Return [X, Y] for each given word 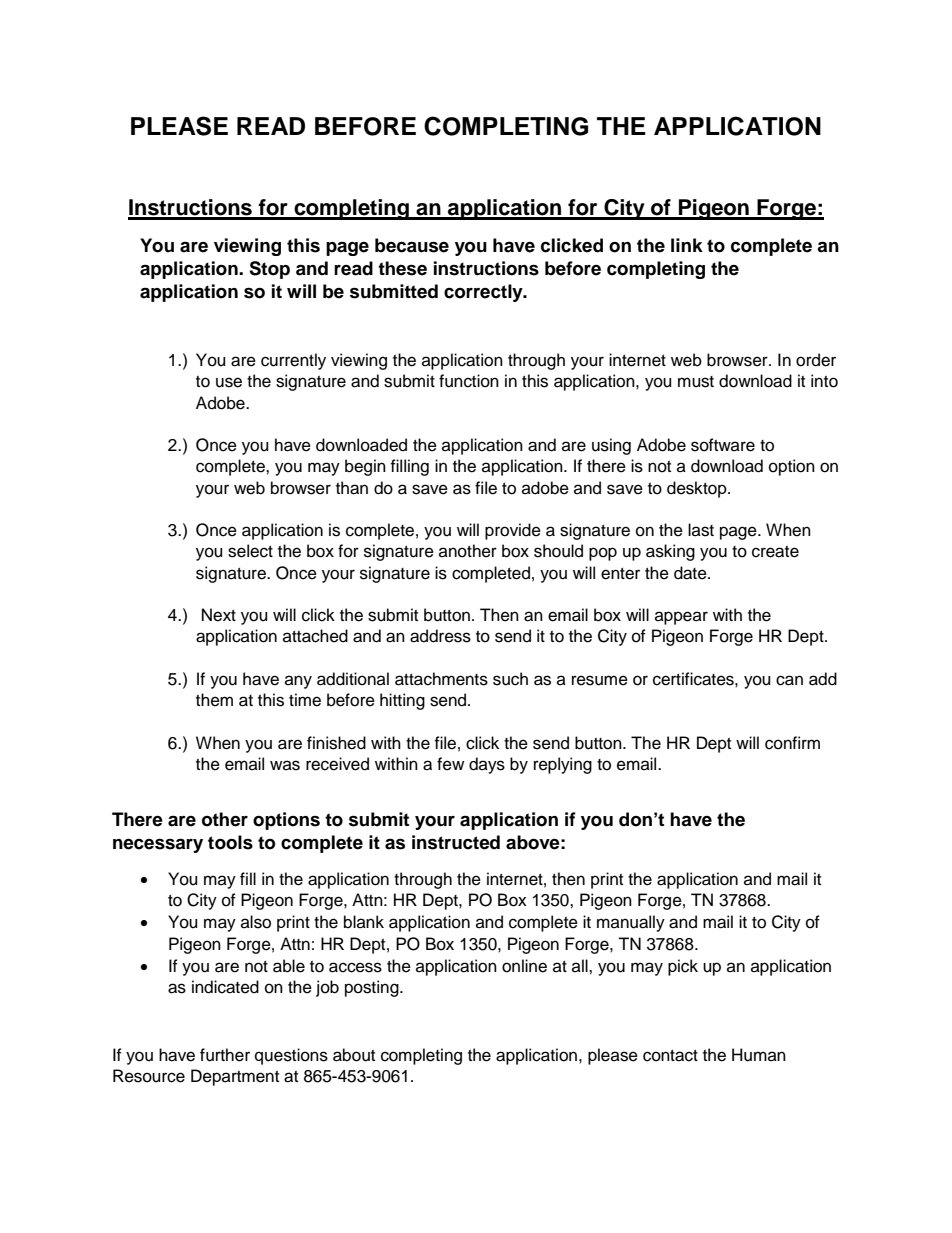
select [250, 551]
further [225, 1055]
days [487, 765]
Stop [269, 270]
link [687, 245]
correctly [484, 293]
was [285, 765]
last [701, 530]
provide [513, 531]
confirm [792, 743]
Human [759, 1055]
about [354, 1055]
